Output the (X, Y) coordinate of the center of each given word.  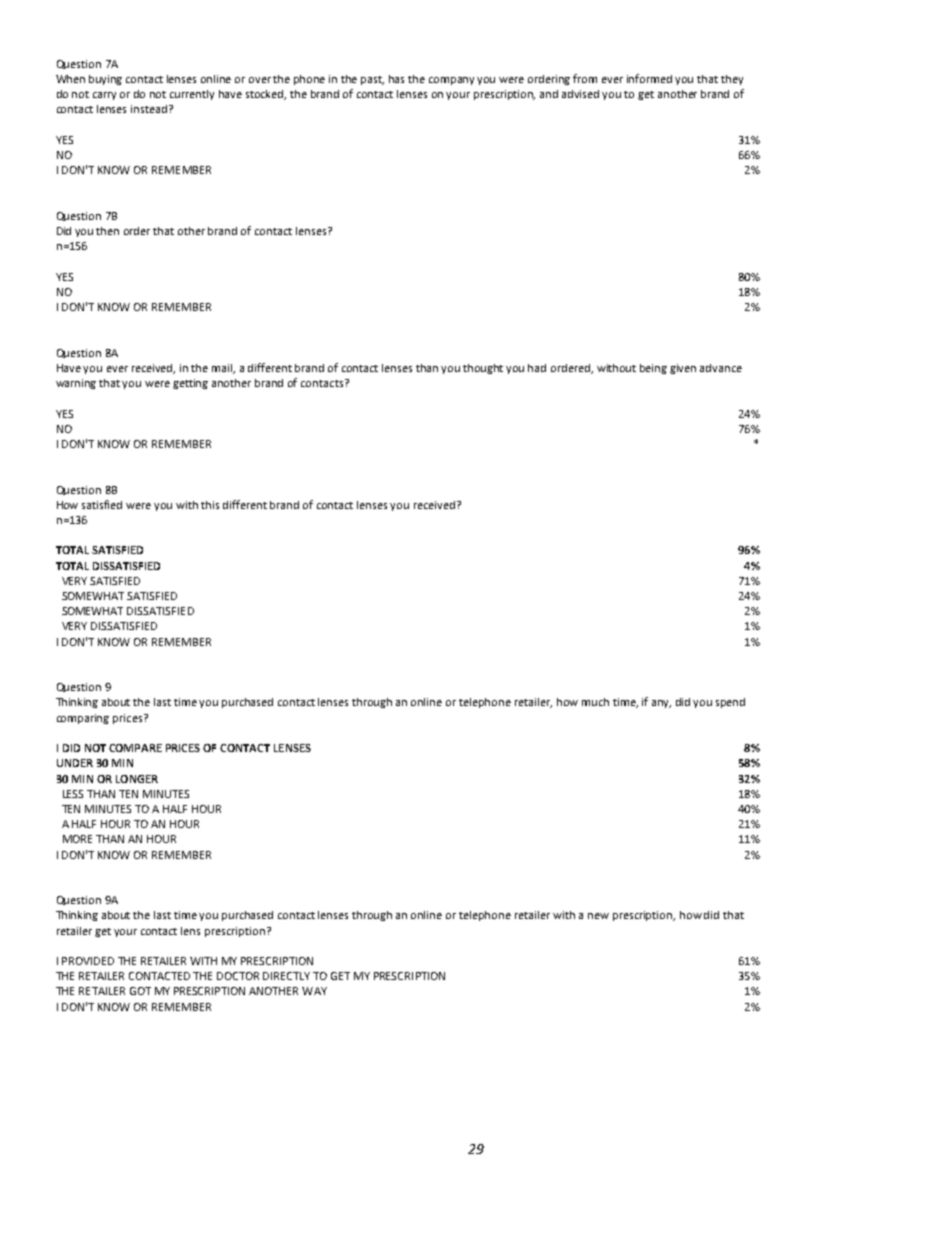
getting (190, 384)
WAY (314, 991)
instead (150, 109)
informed (649, 78)
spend (730, 703)
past (372, 80)
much (595, 702)
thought (483, 369)
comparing (83, 719)
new (598, 916)
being (653, 369)
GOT (140, 991)
